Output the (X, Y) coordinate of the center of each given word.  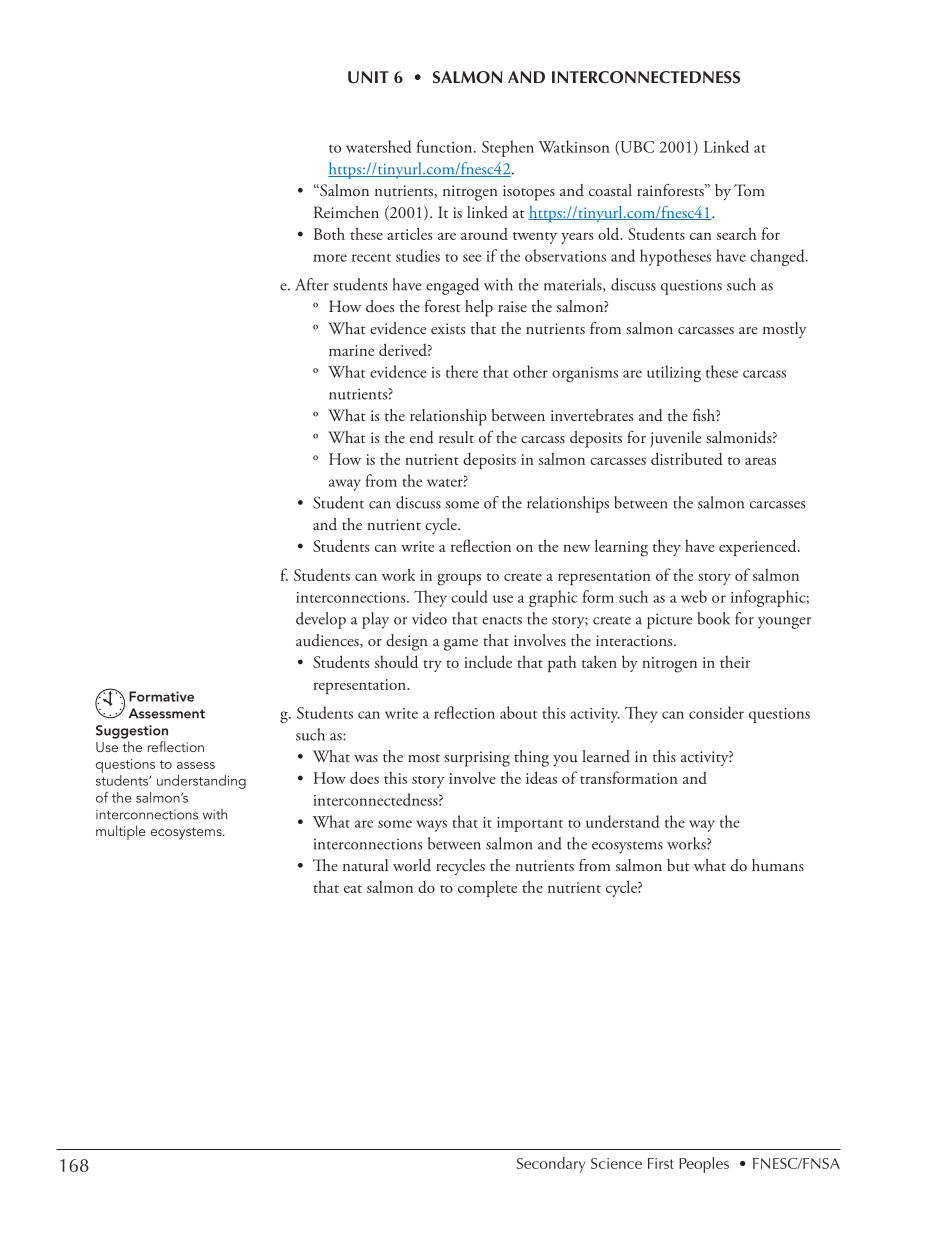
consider (716, 712)
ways (432, 826)
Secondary (551, 1165)
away (345, 485)
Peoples (704, 1165)
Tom (749, 190)
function (446, 146)
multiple (121, 832)
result (456, 437)
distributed (687, 458)
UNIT (368, 77)
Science (616, 1163)
